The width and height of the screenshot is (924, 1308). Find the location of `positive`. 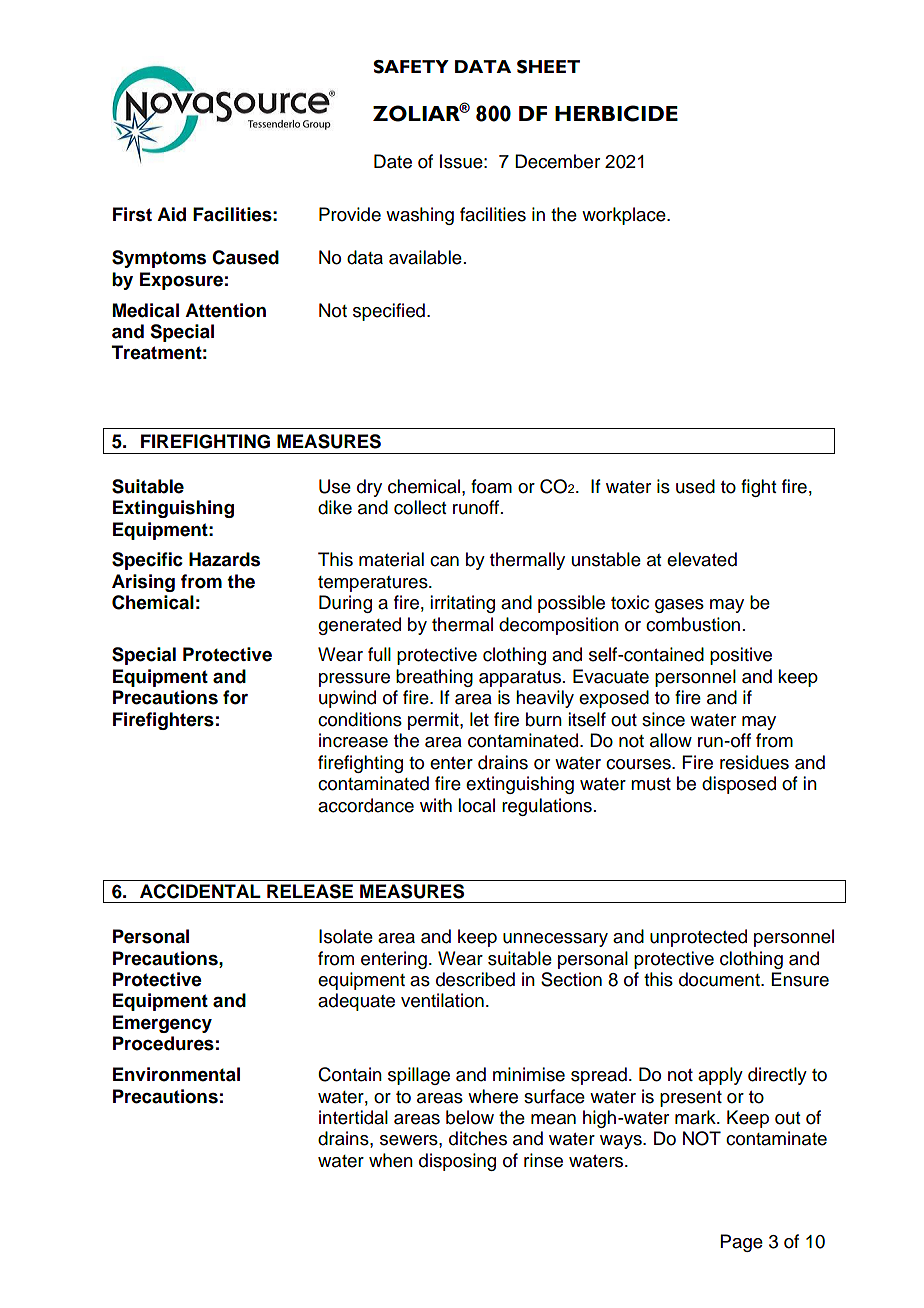

positive is located at coordinates (741, 656).
